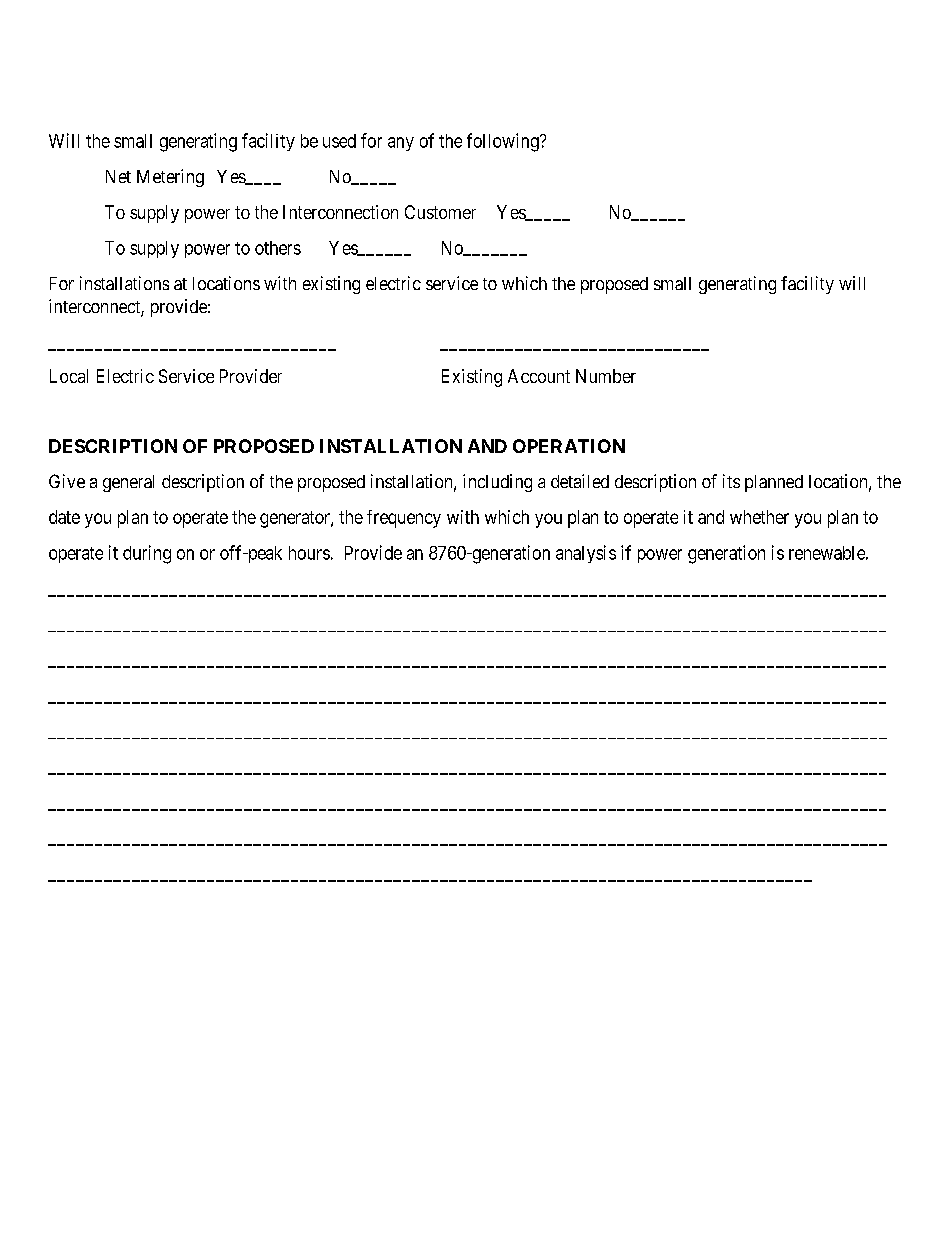 This screenshot has height=1233, width=952. What do you see at coordinates (278, 248) in the screenshot?
I see `others` at bounding box center [278, 248].
